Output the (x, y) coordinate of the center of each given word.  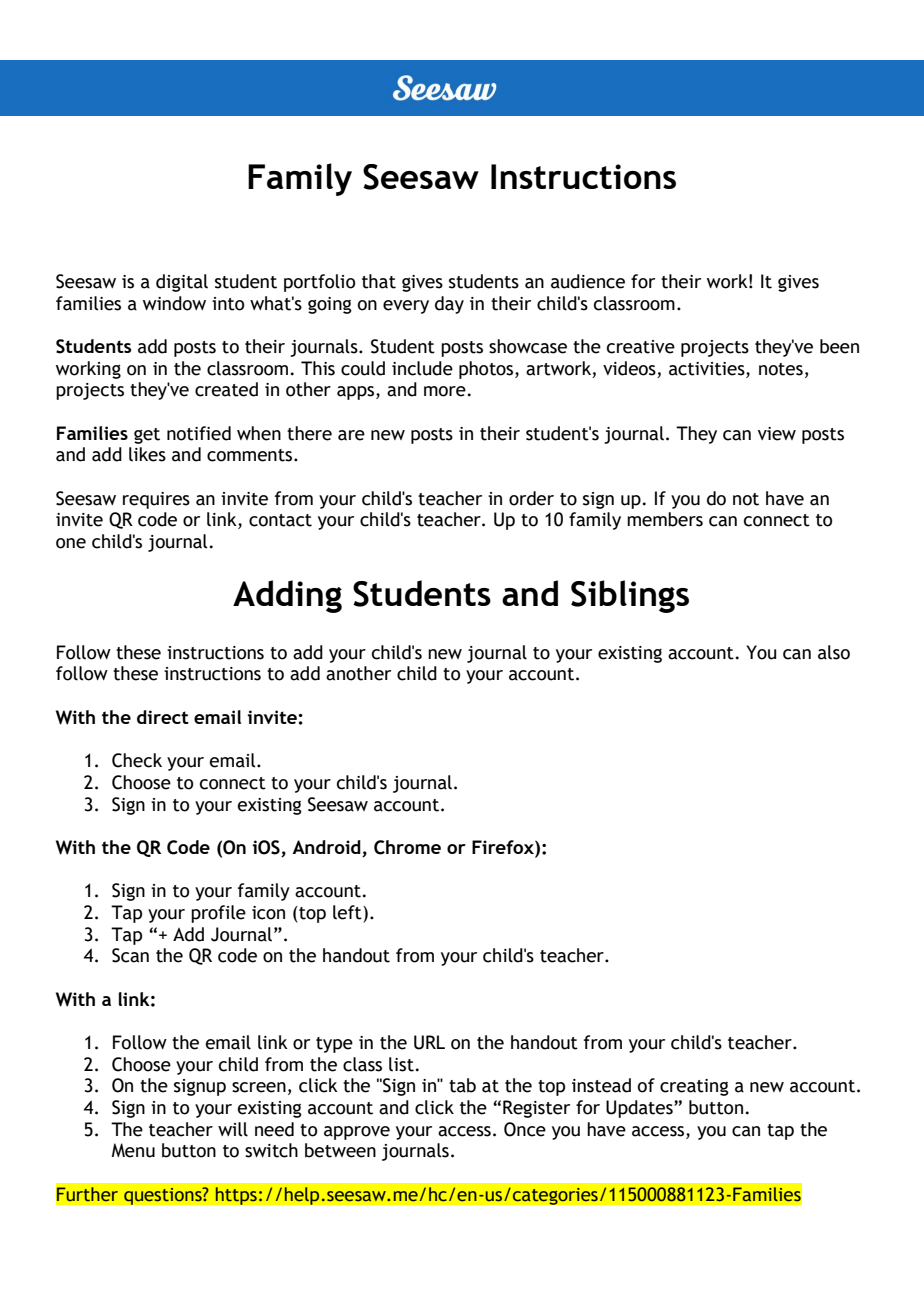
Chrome (407, 847)
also (834, 652)
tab (462, 1085)
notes (781, 369)
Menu (133, 1150)
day (449, 305)
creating (694, 1087)
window (174, 303)
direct (163, 717)
